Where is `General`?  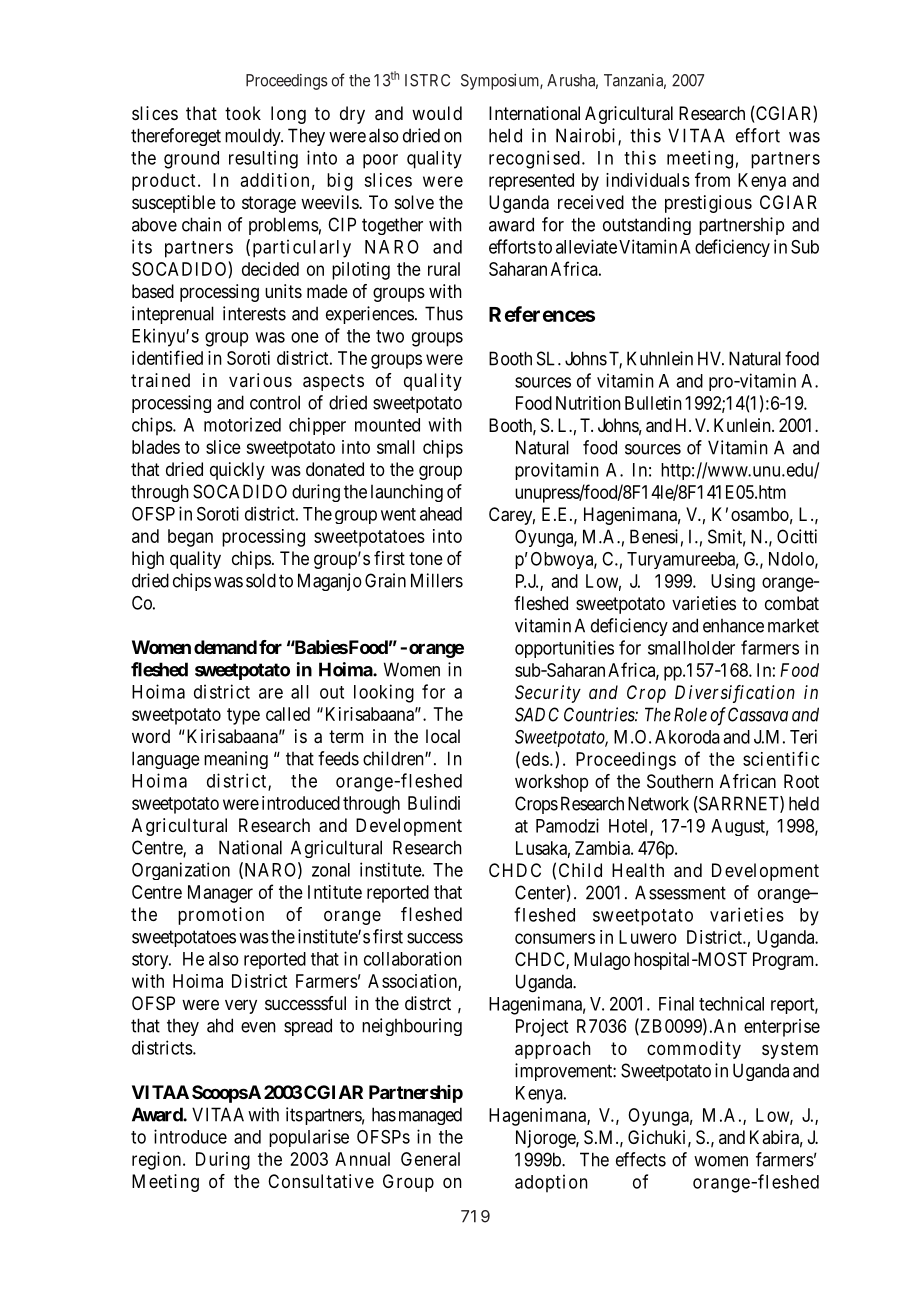 General is located at coordinates (430, 1159).
